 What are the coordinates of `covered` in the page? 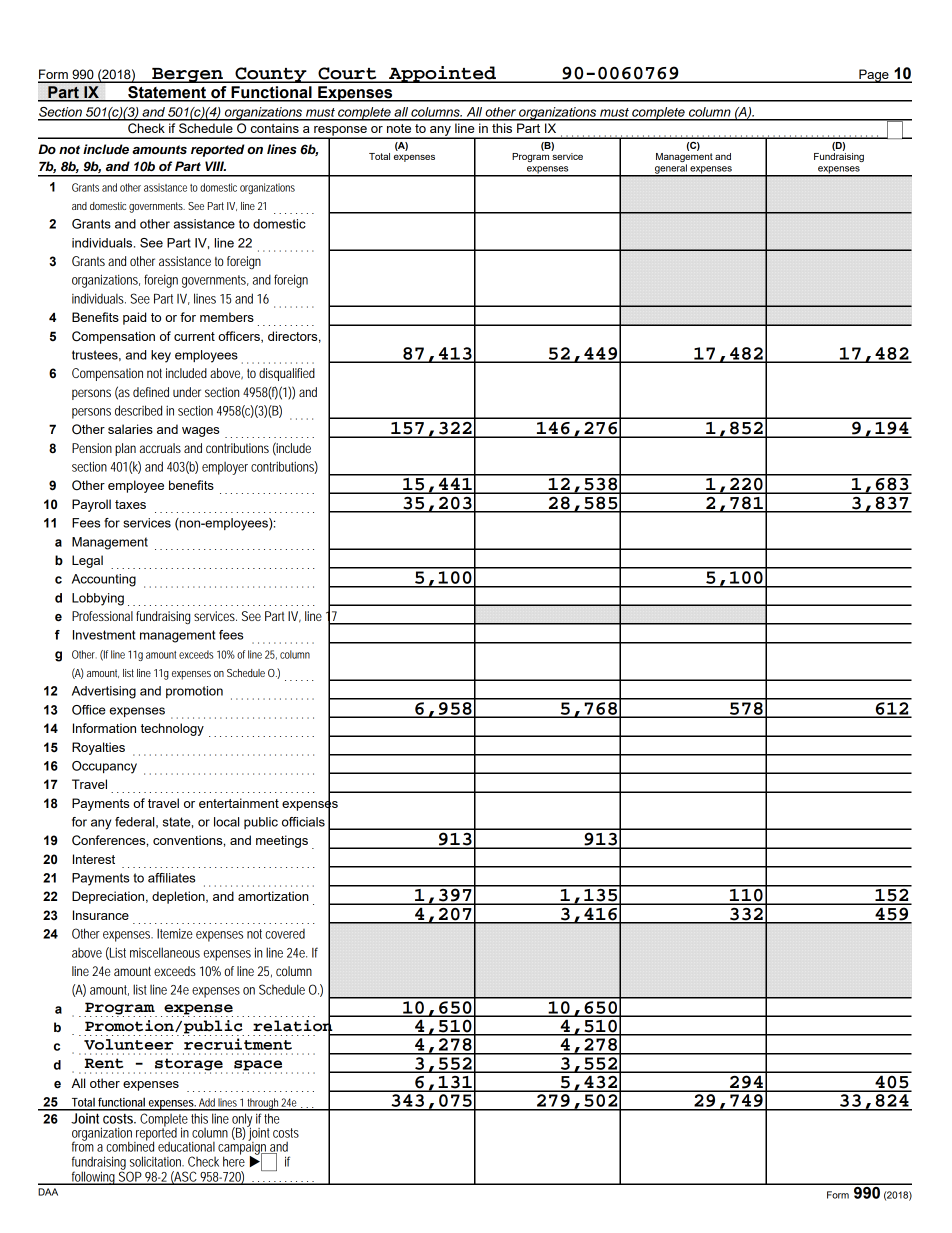 It's located at (285, 934).
